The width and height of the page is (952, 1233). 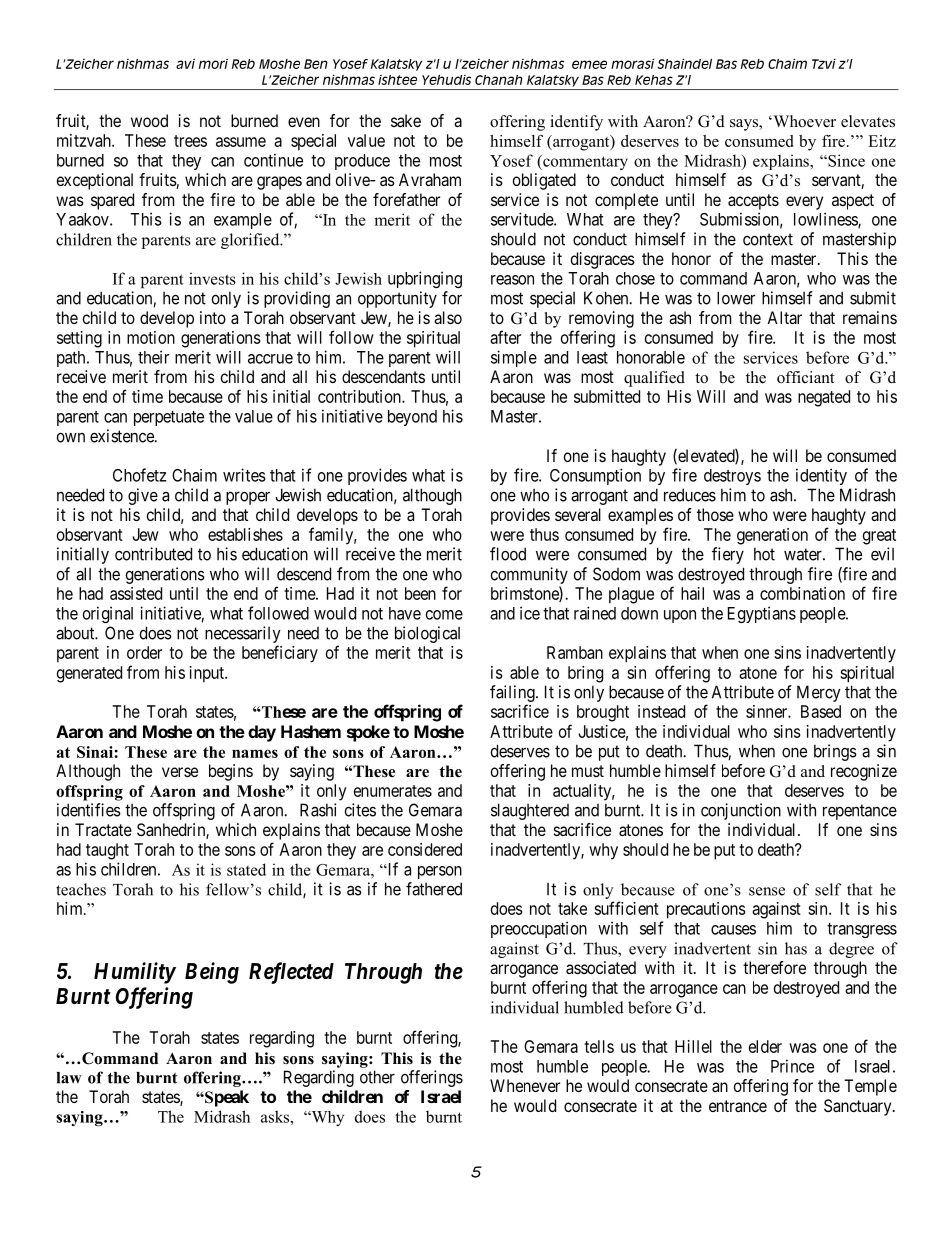 I want to click on come, so click(x=444, y=615).
